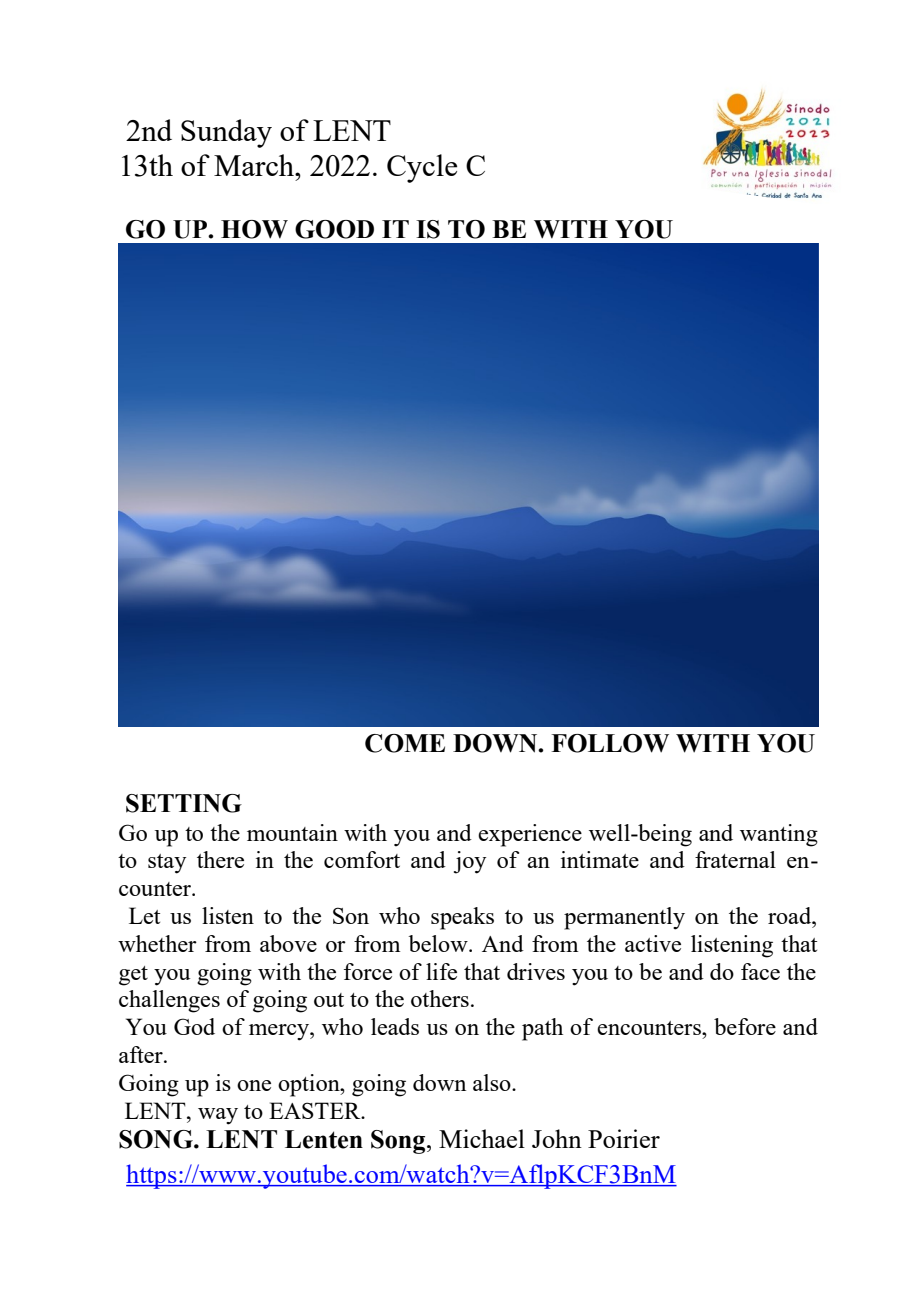  I want to click on FOLLOW, so click(610, 743).
